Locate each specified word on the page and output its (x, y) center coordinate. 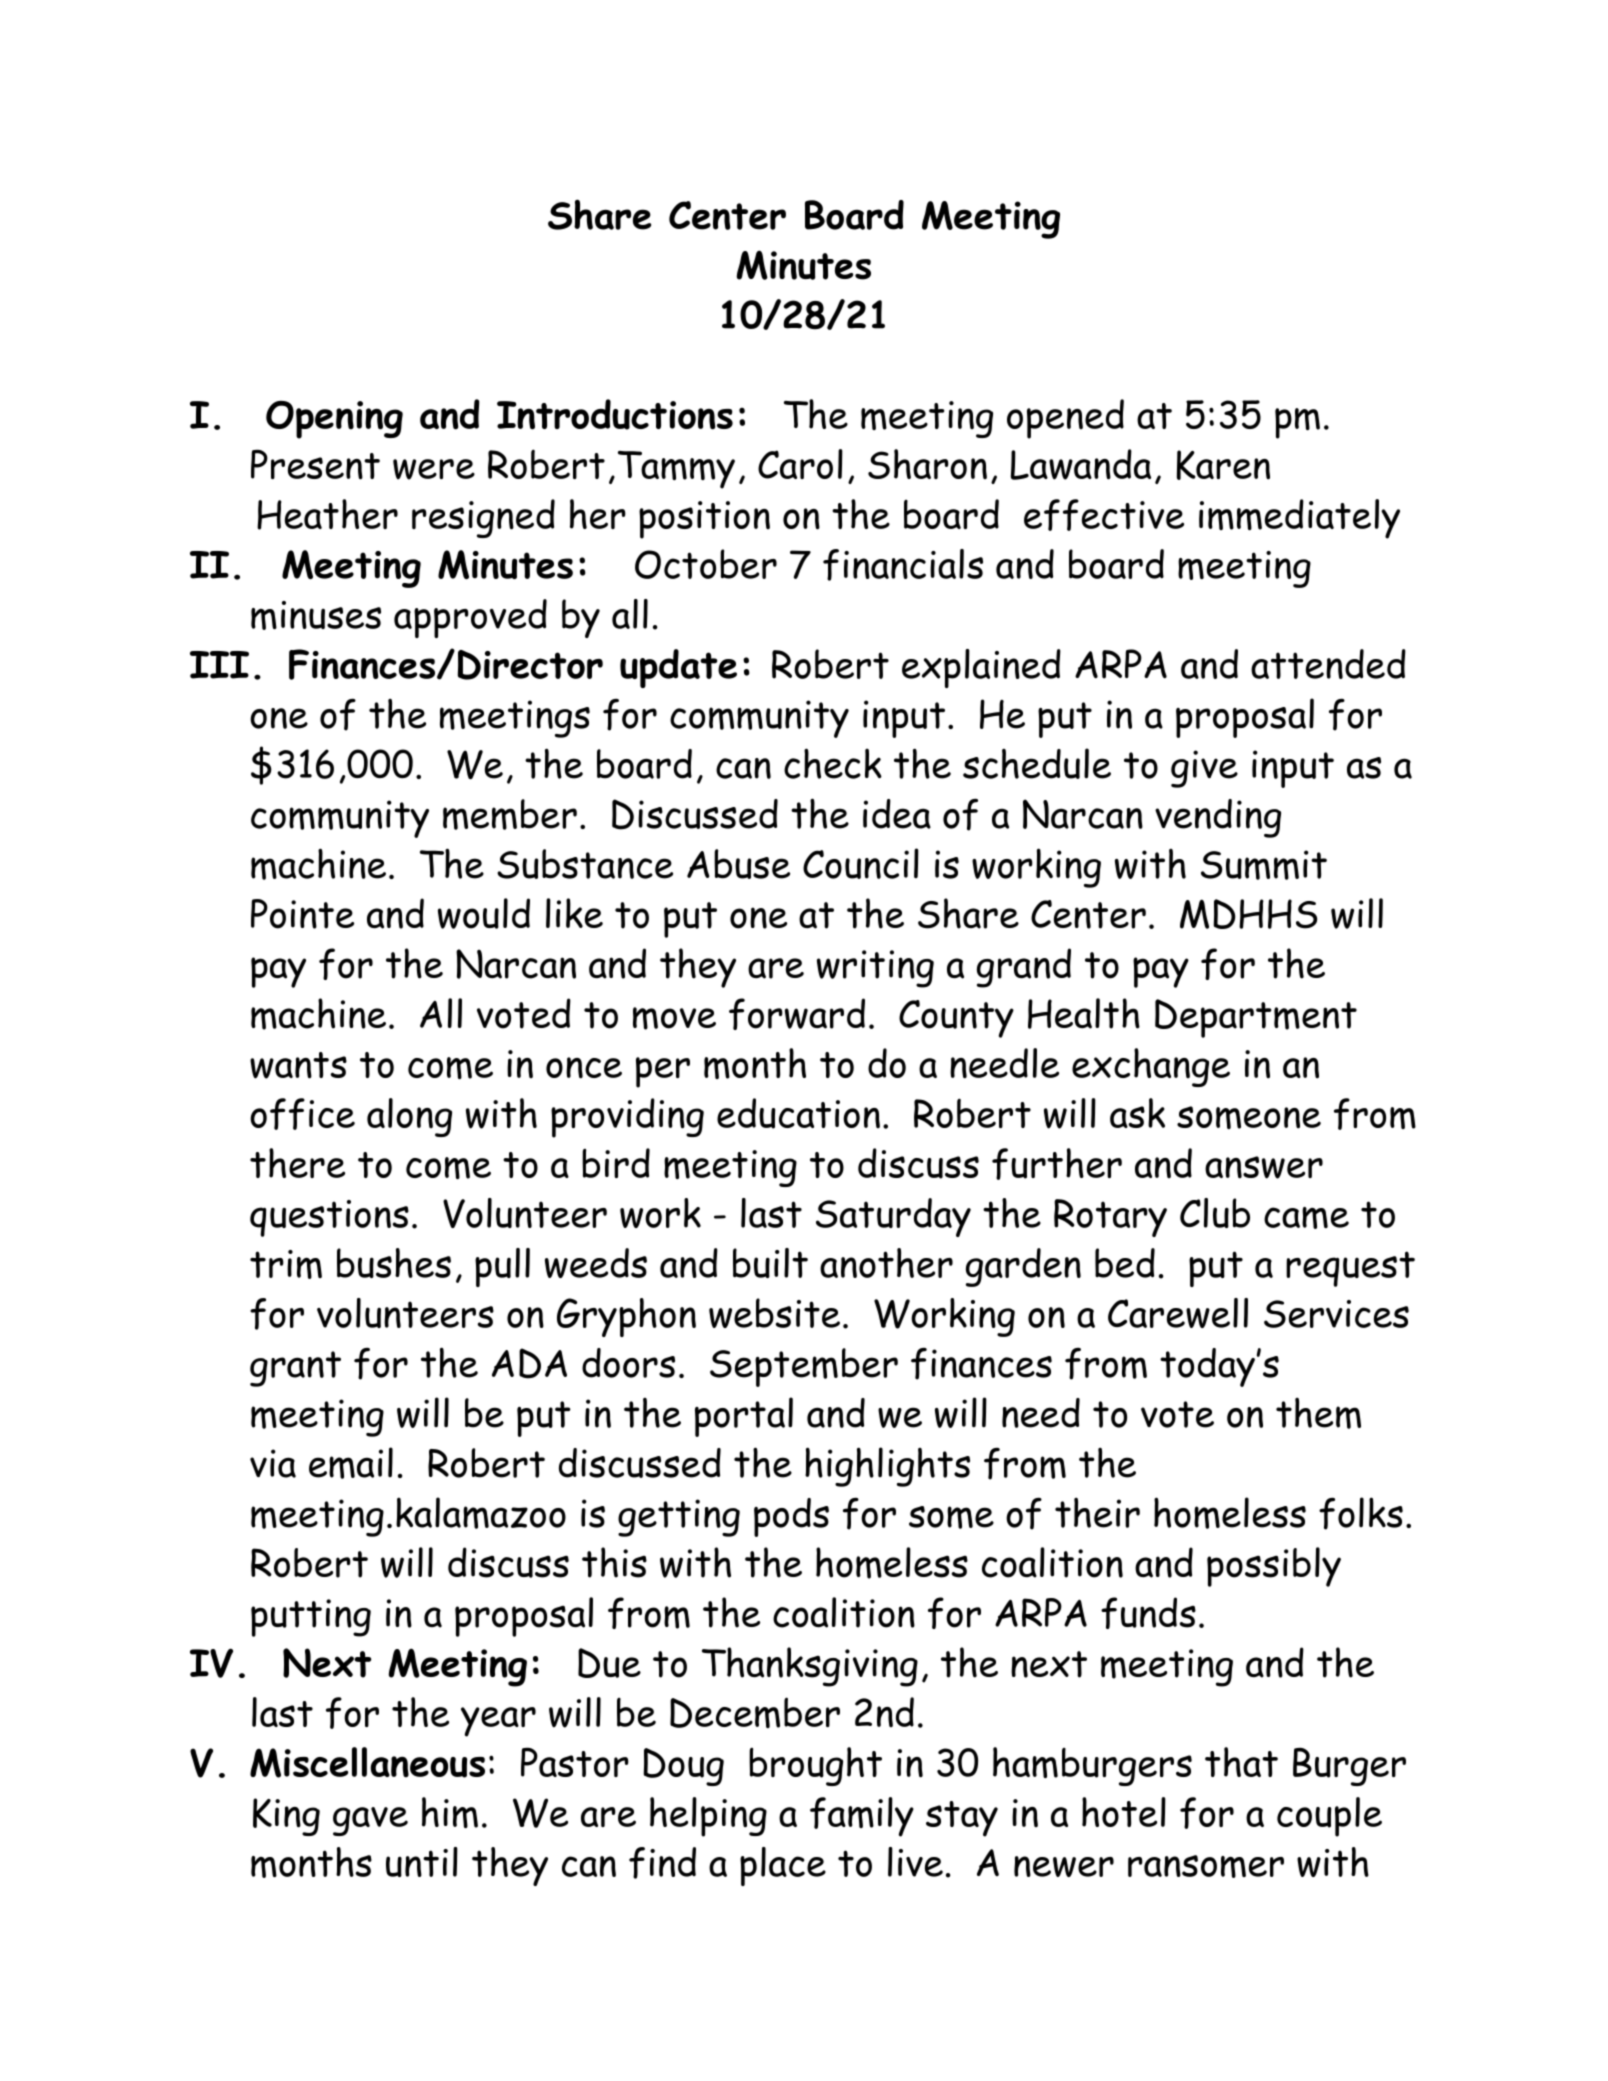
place (783, 1866)
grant (295, 1369)
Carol (800, 464)
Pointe (302, 914)
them (1318, 1413)
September (804, 1367)
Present (315, 464)
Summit (1264, 865)
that (1241, 1762)
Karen (1223, 465)
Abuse (738, 864)
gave (370, 1821)
